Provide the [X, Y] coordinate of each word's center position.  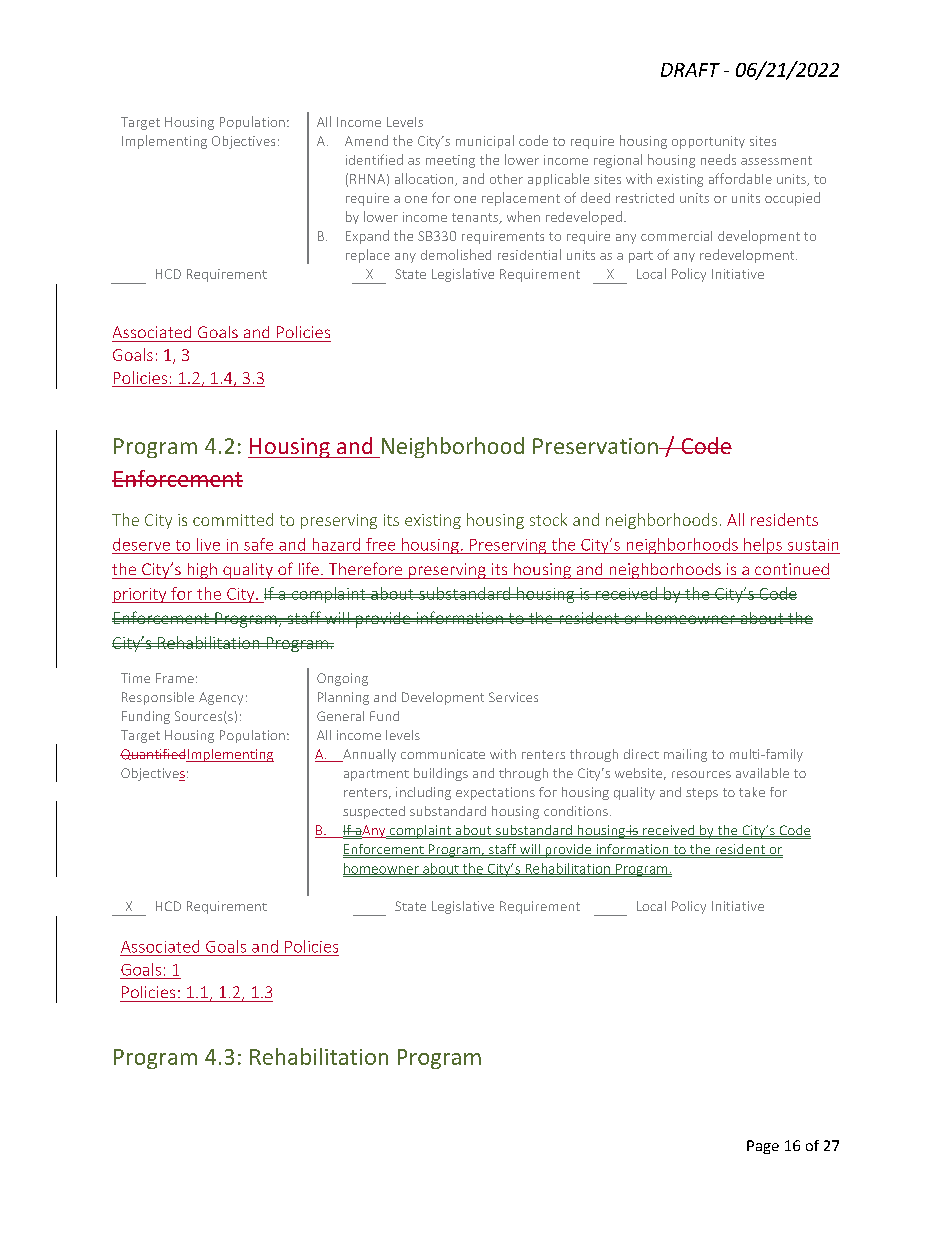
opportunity [708, 142]
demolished [456, 254]
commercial [676, 236]
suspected [374, 812]
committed [233, 519]
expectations [495, 793]
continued [792, 569]
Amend [366, 140]
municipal [485, 141]
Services [513, 697]
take [752, 792]
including [423, 793]
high [202, 571]
